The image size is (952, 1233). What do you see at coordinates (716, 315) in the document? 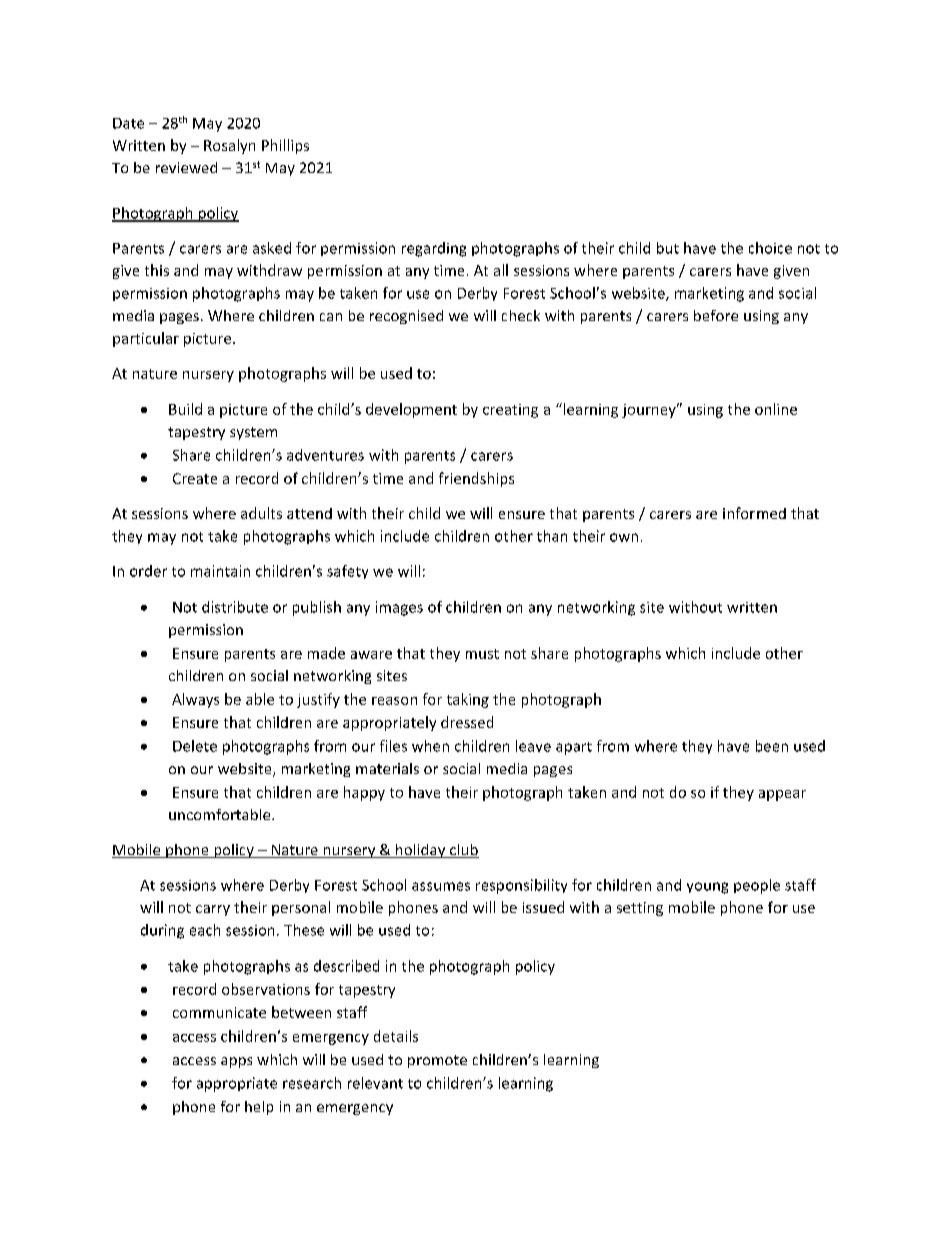
I see `before` at bounding box center [716, 315].
